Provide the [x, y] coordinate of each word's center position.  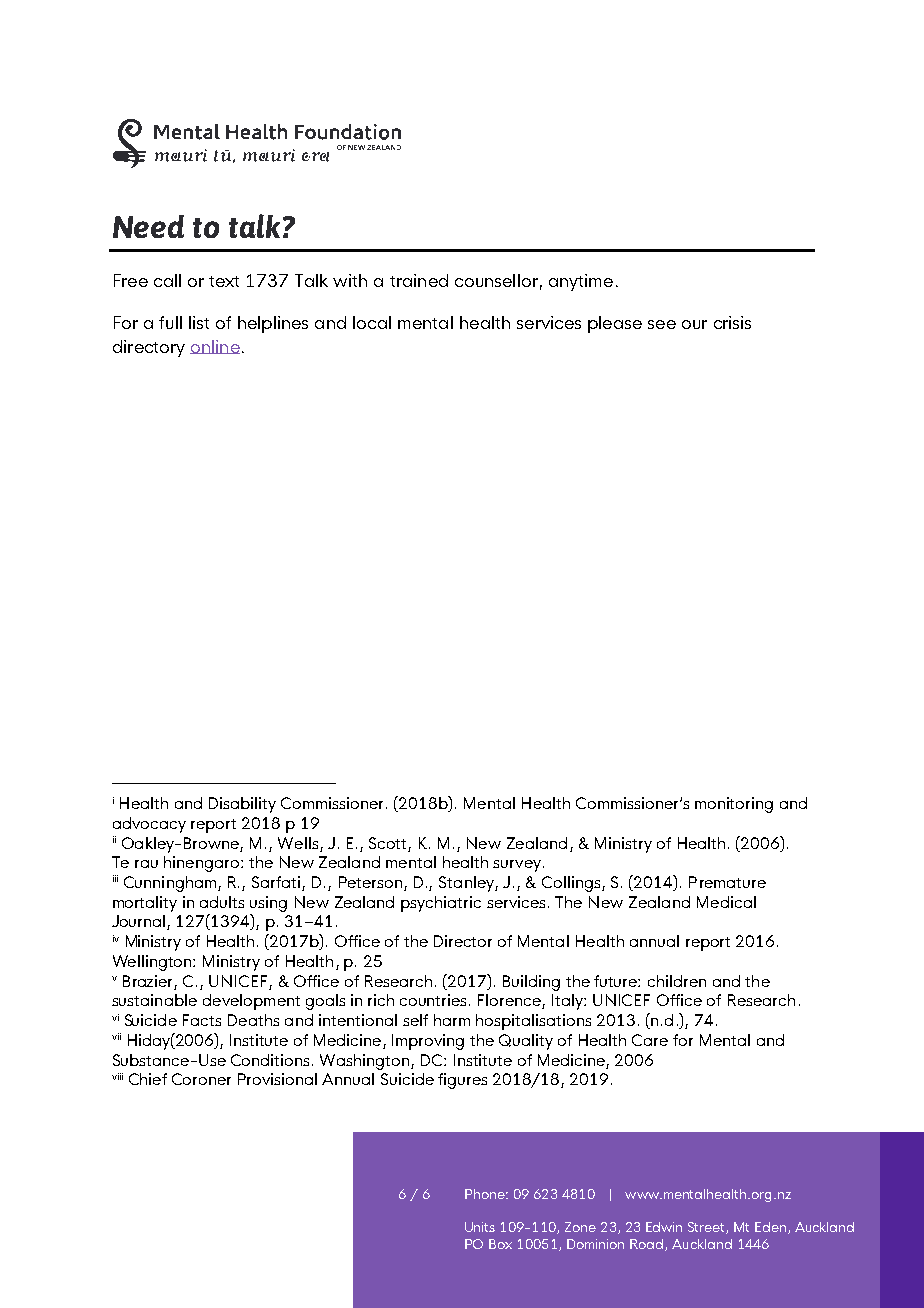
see [662, 324]
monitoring [734, 805]
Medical [726, 902]
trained [419, 280]
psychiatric [441, 904]
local [372, 322]
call [167, 280]
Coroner [201, 1079]
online [215, 347]
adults [222, 902]
